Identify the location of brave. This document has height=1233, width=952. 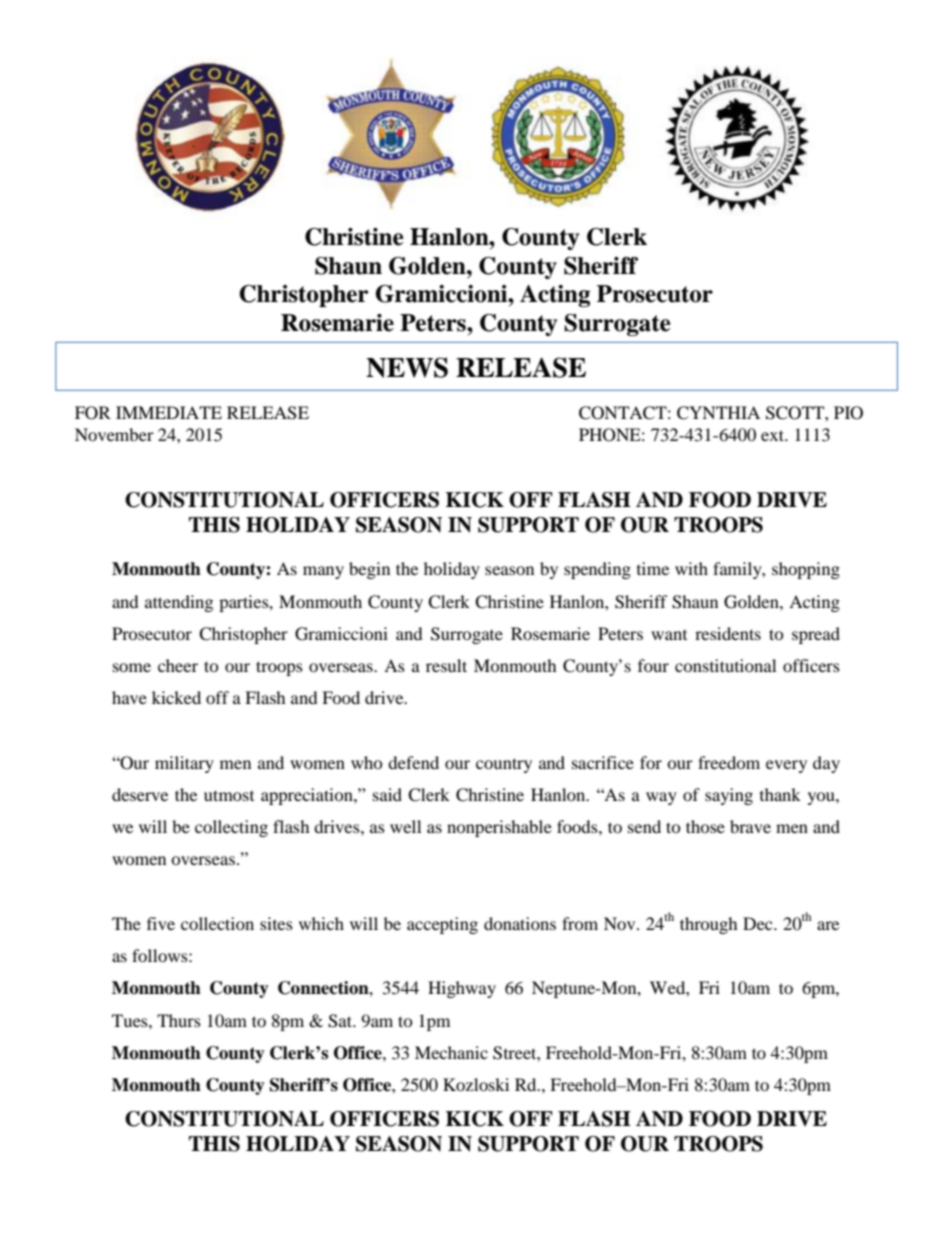
(750, 826).
